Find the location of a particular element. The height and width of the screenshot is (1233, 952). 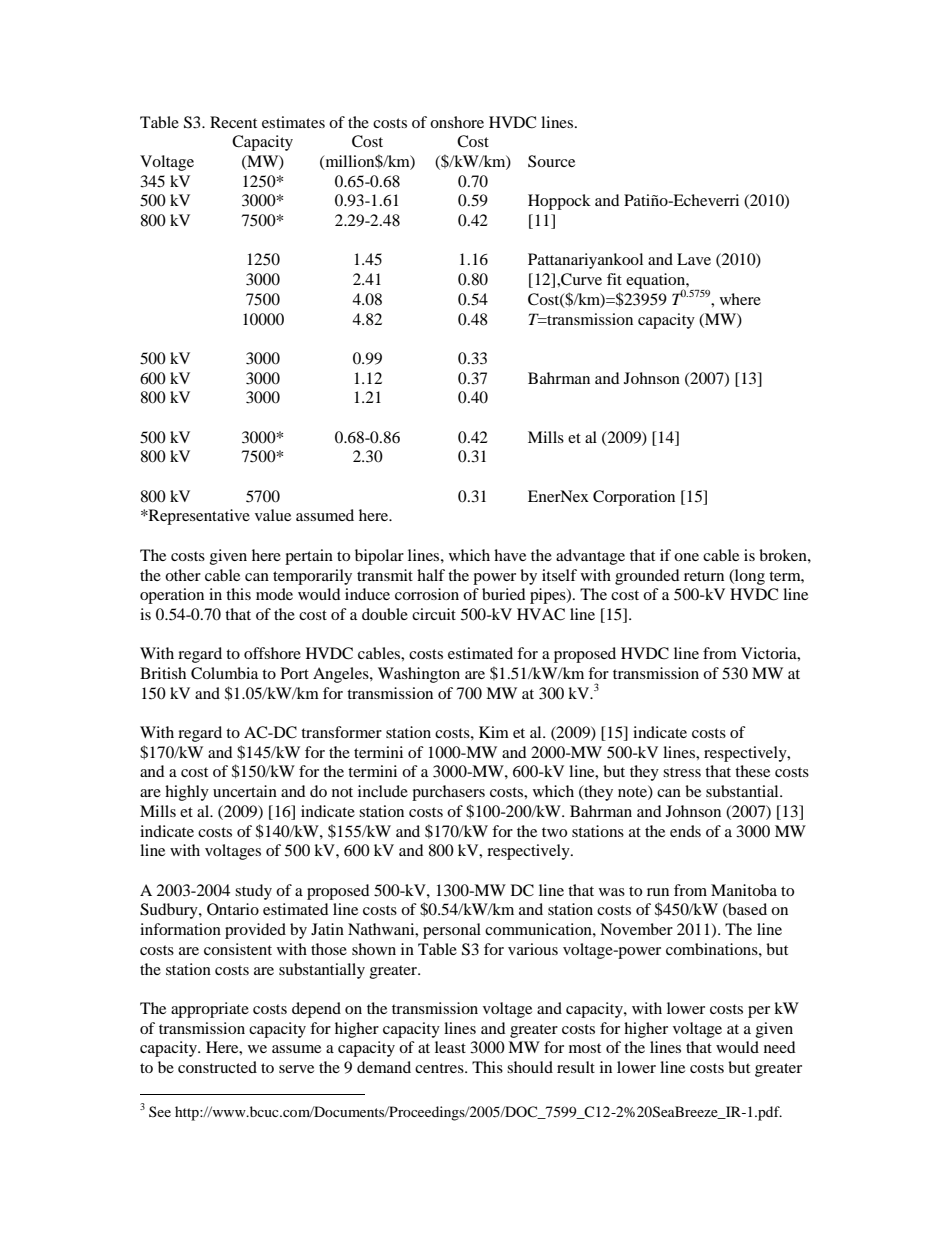

Corporation is located at coordinates (634, 498).
